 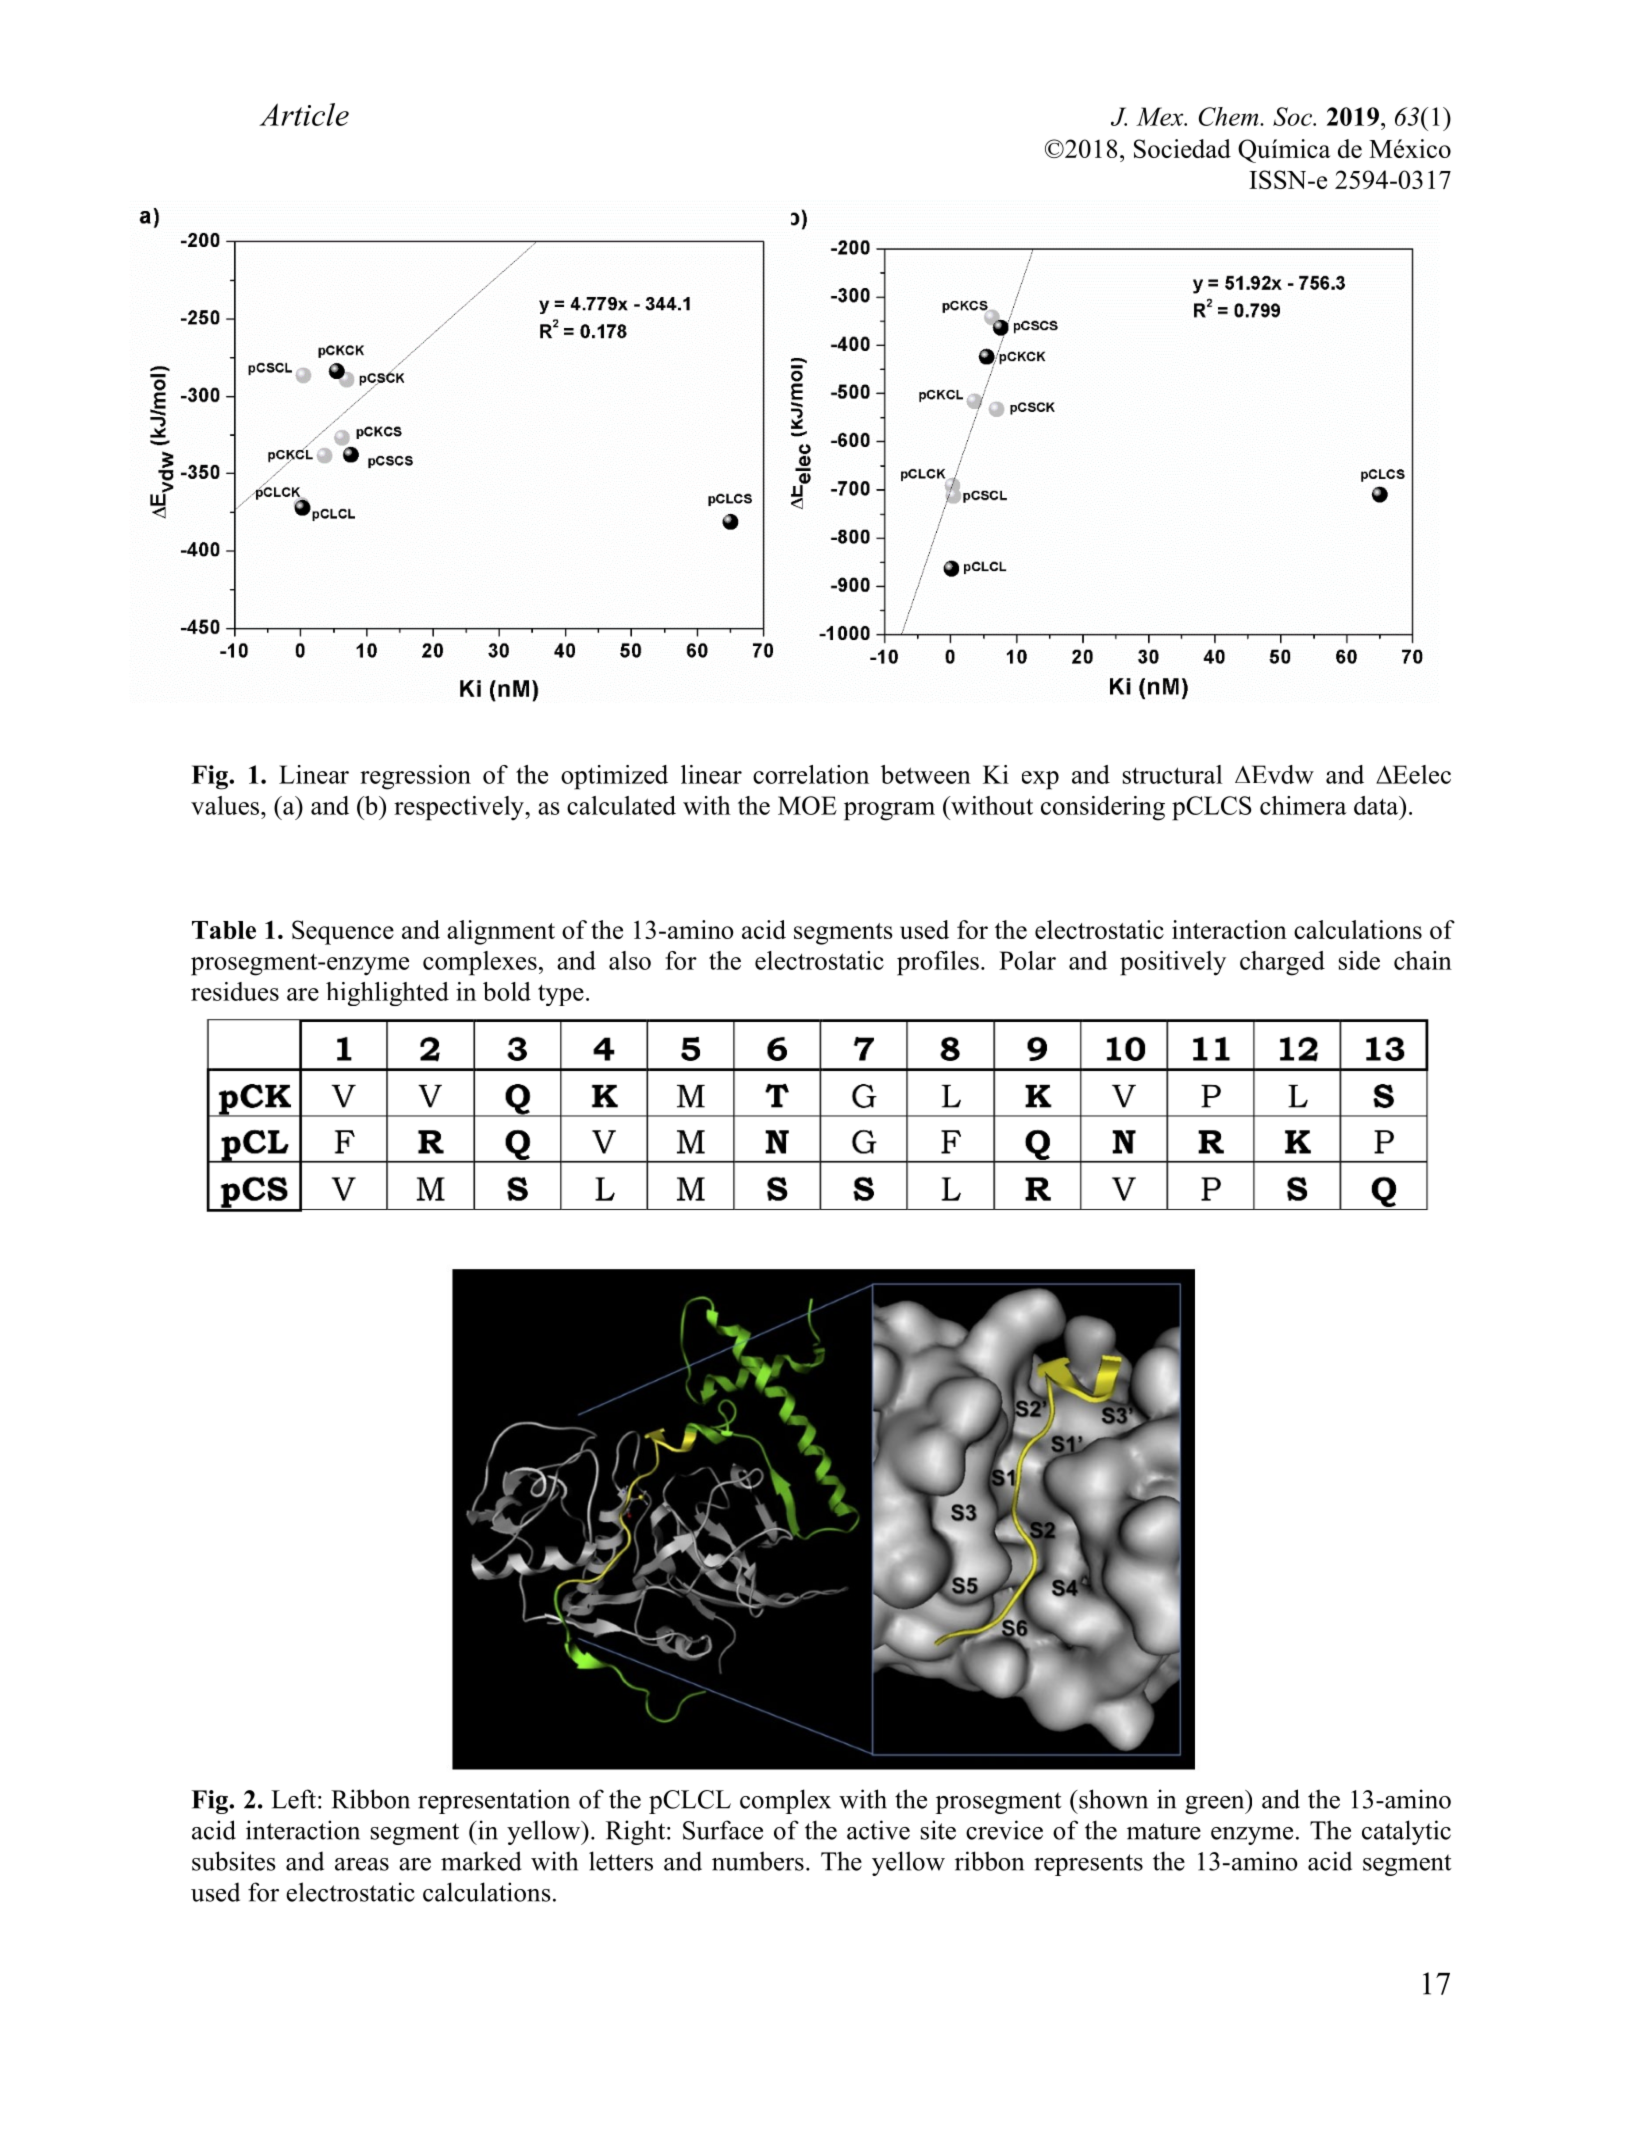 What do you see at coordinates (811, 774) in the screenshot?
I see `correlation` at bounding box center [811, 774].
